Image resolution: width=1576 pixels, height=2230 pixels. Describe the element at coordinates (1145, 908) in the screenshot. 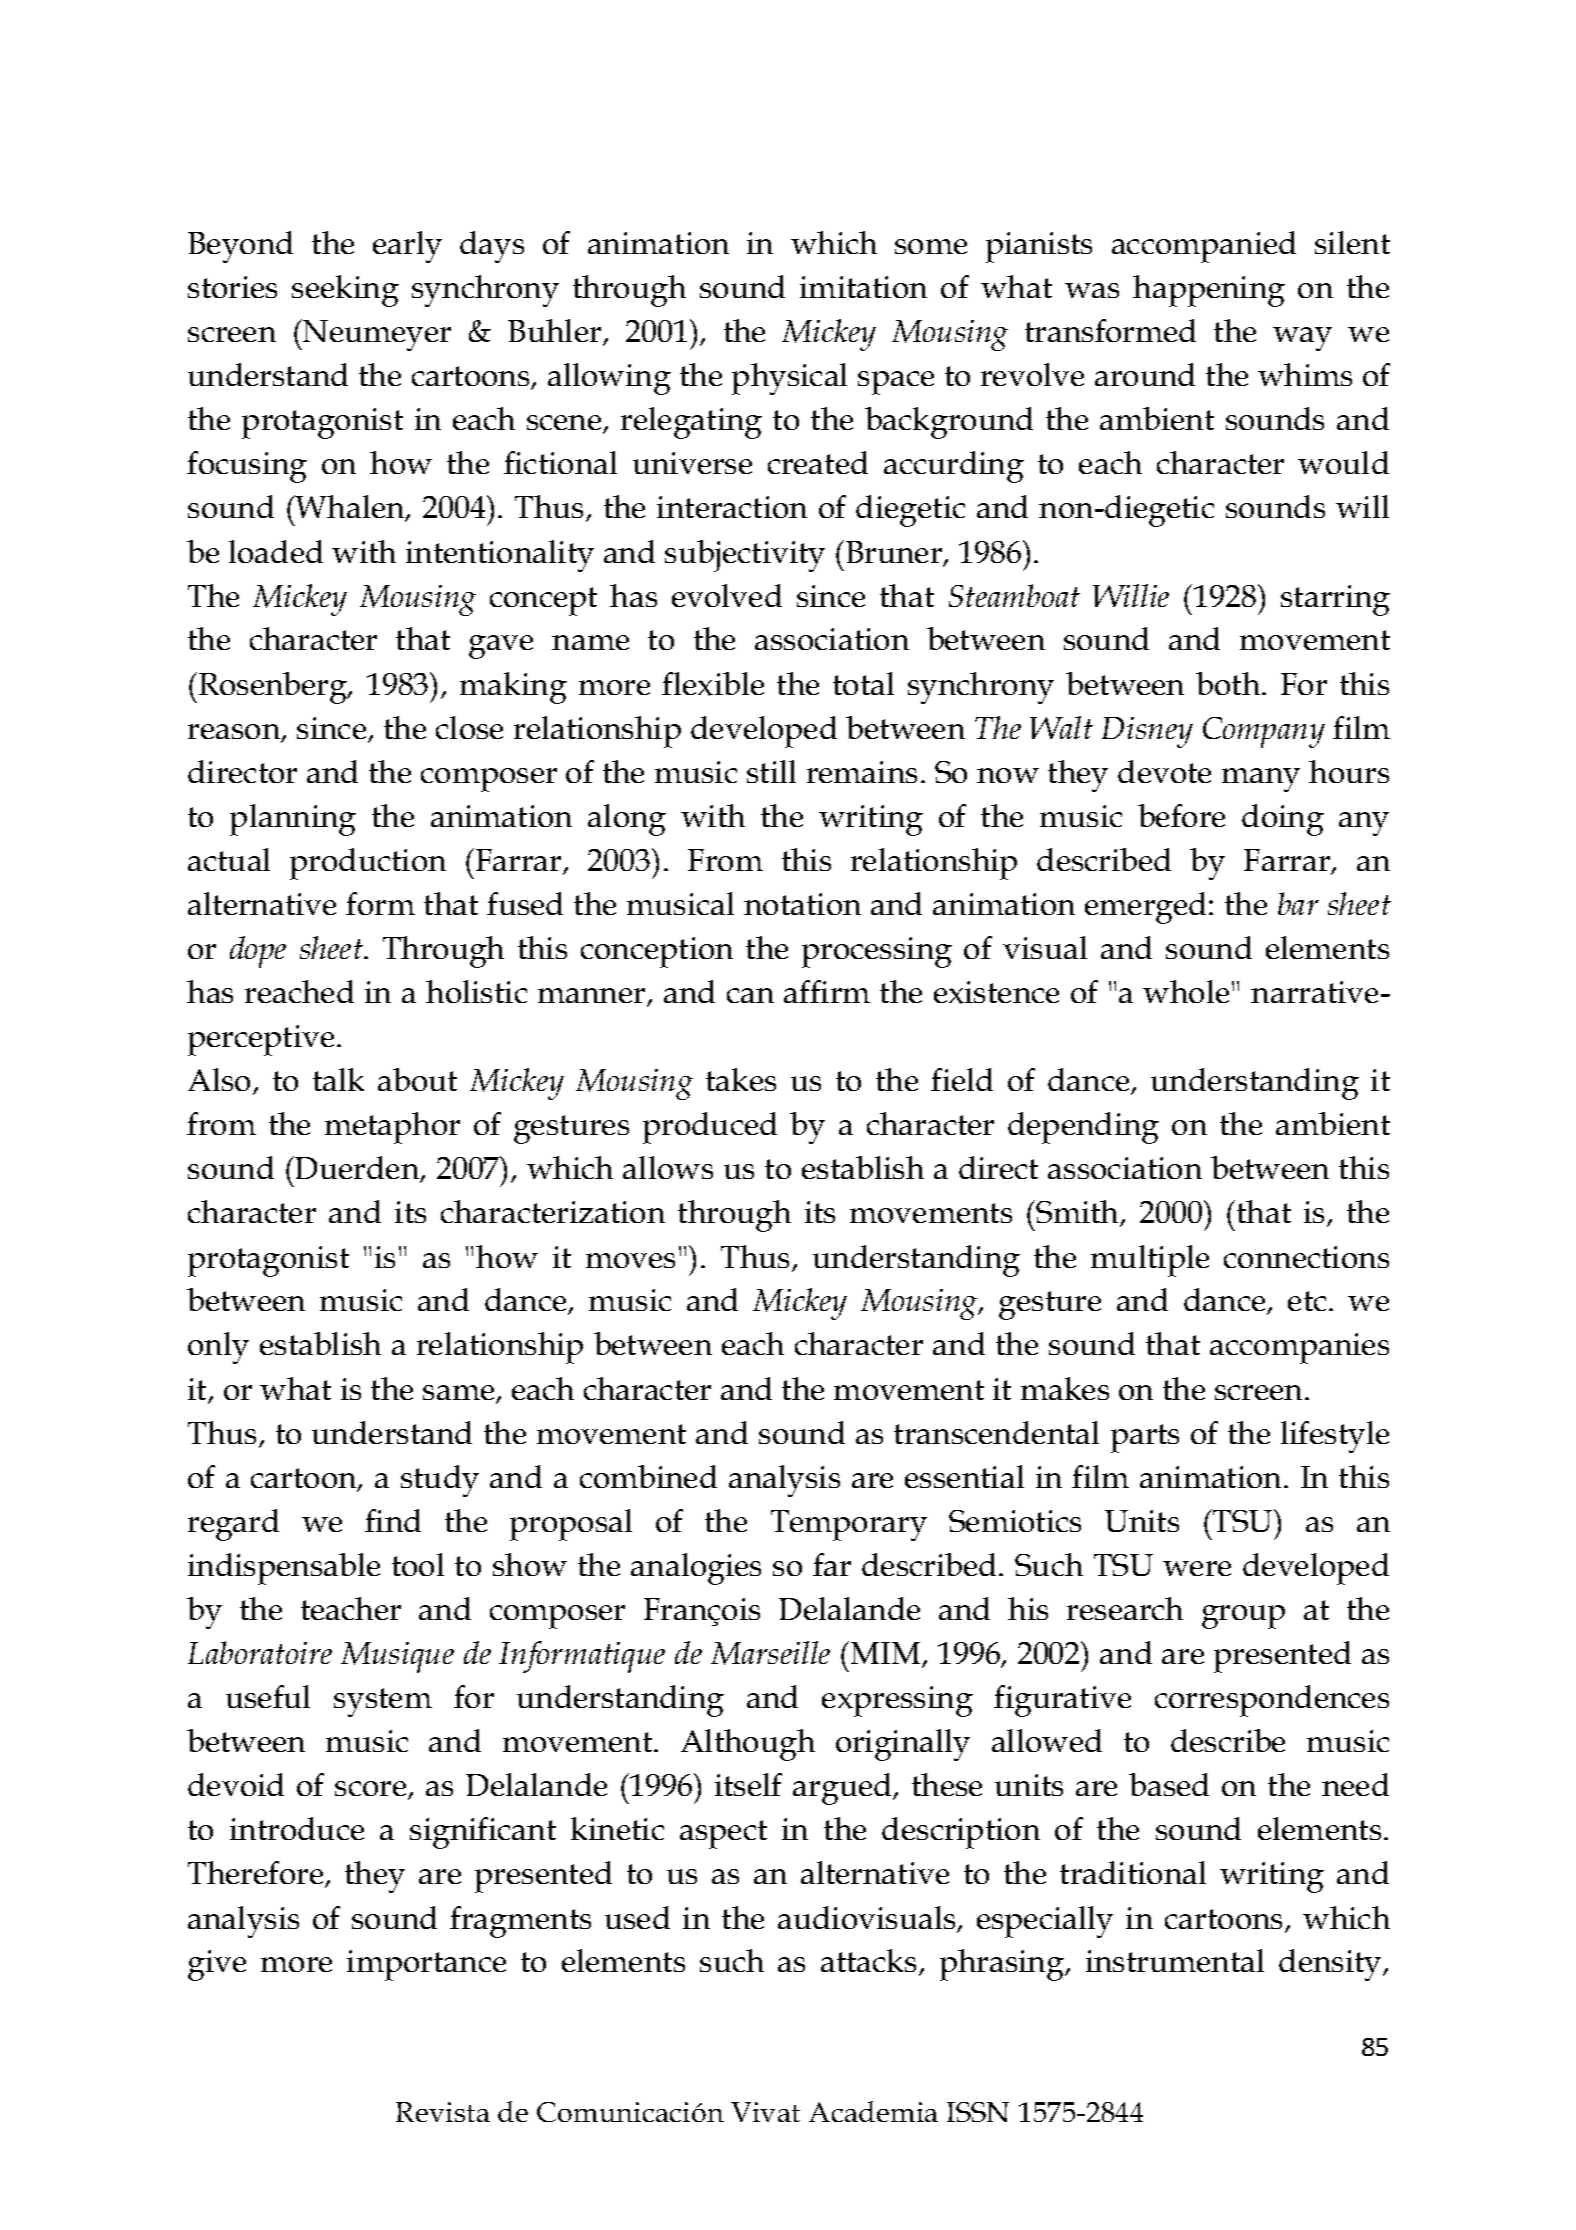

I see `emerged` at that location.
